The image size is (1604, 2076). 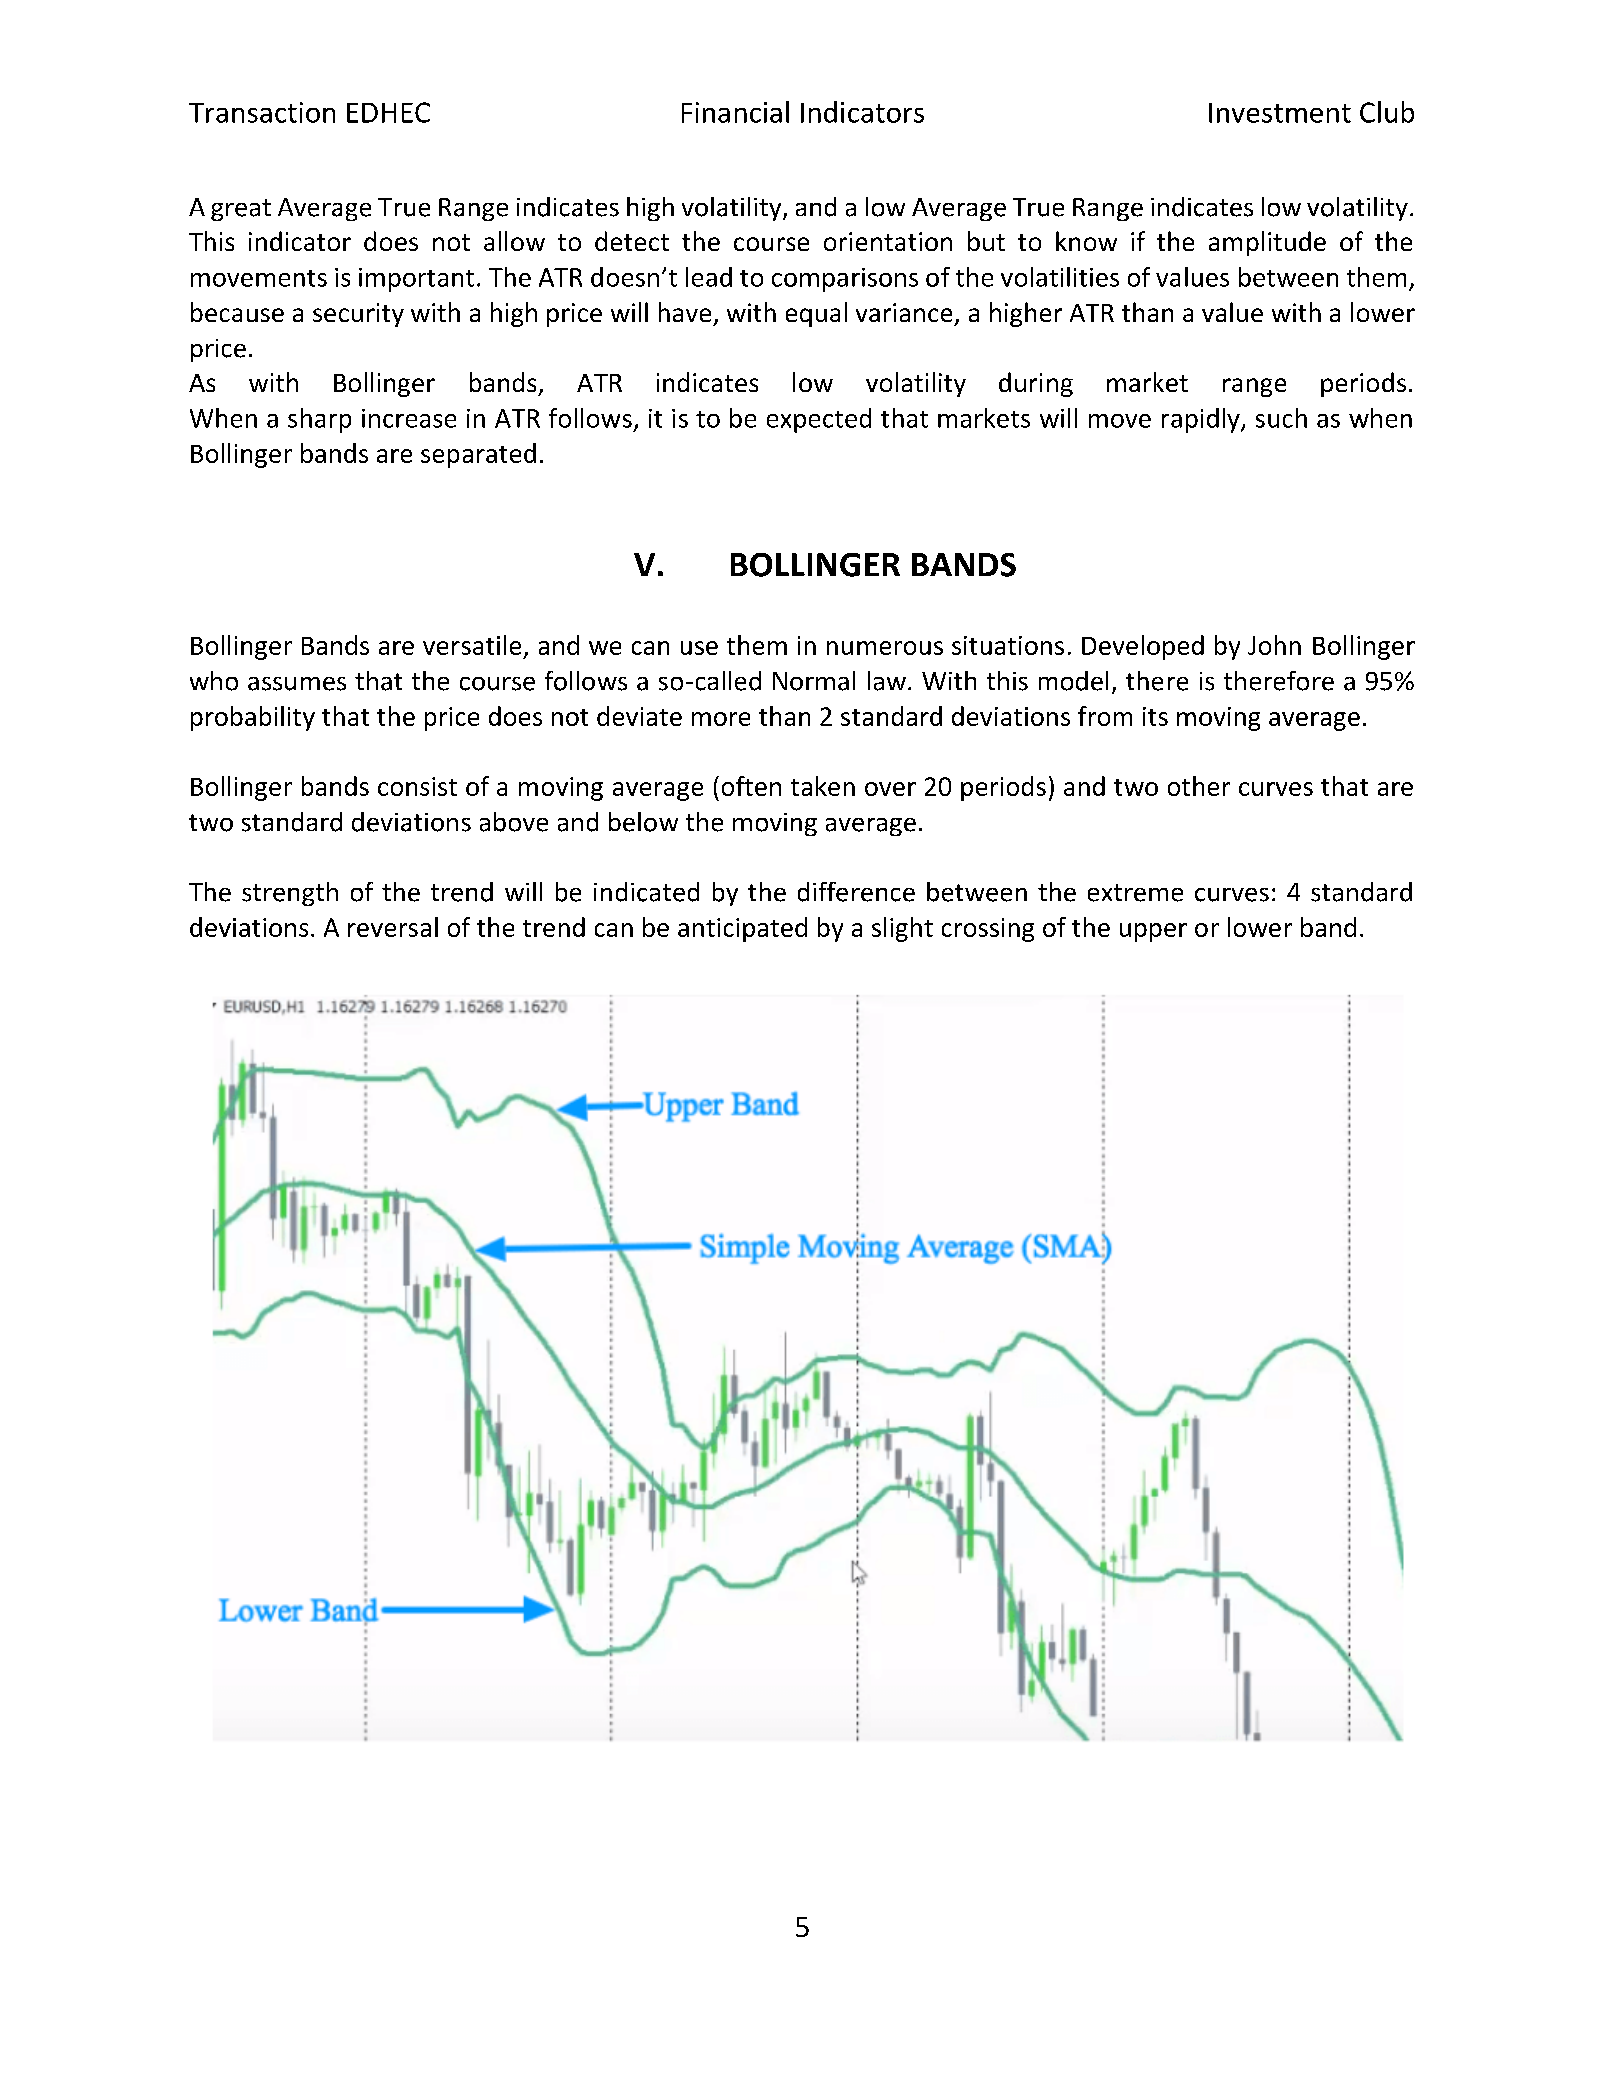 What do you see at coordinates (735, 112) in the document?
I see `Financial` at bounding box center [735, 112].
